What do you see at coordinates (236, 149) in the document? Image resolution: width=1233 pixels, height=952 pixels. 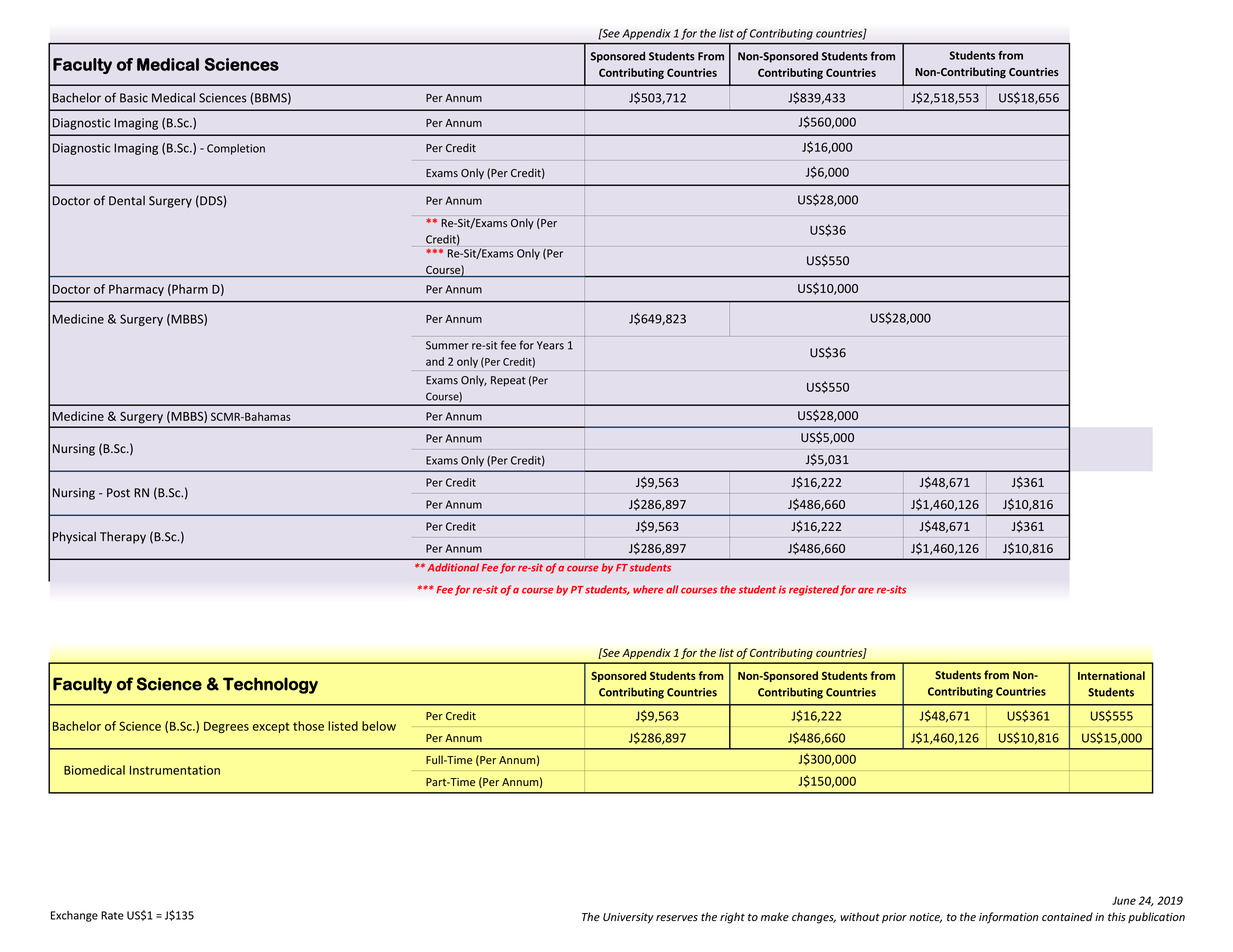 I see `Completion` at bounding box center [236, 149].
